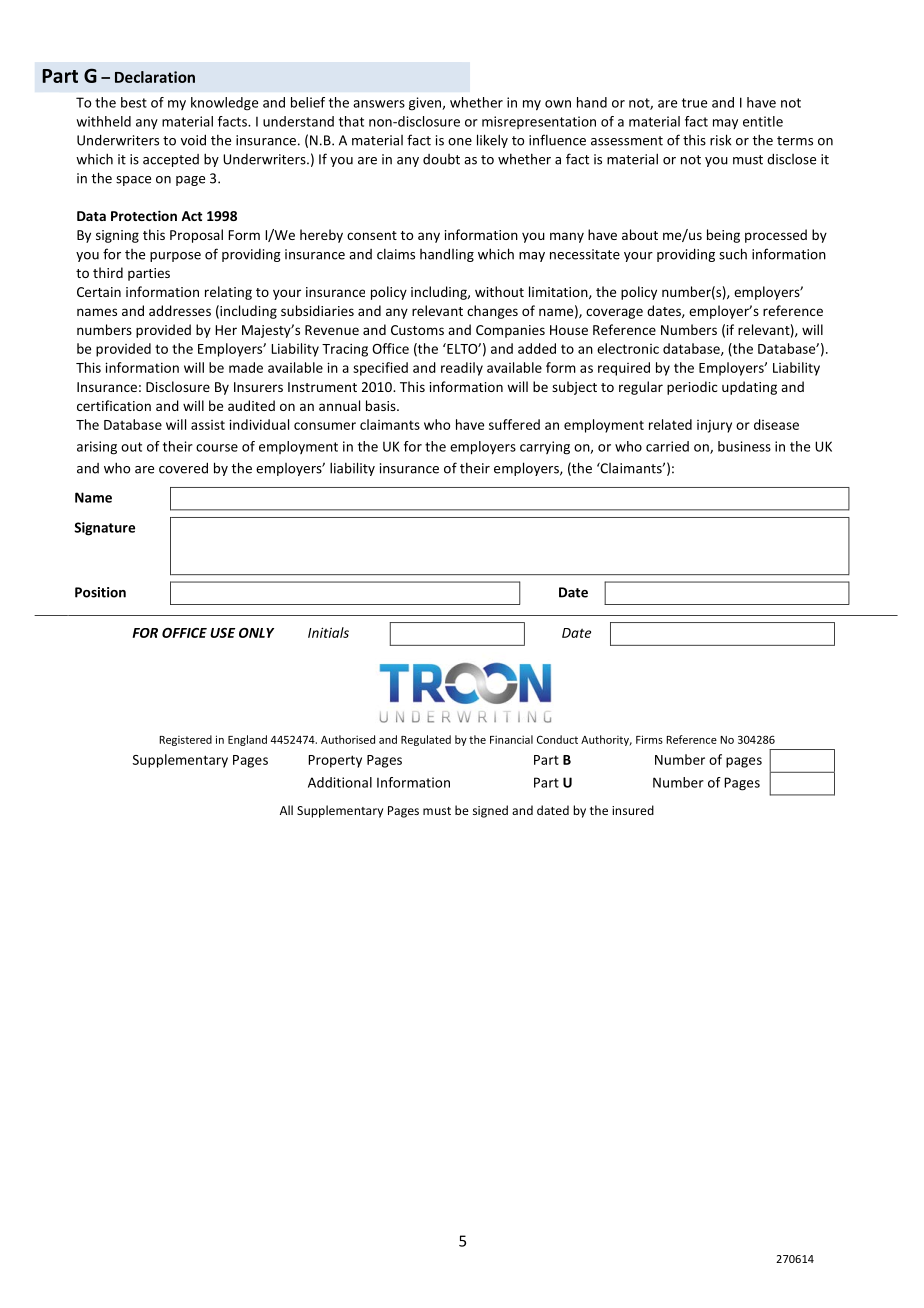 This image has width=924, height=1308. Describe the element at coordinates (628, 348) in the image. I see `electronic` at that location.
